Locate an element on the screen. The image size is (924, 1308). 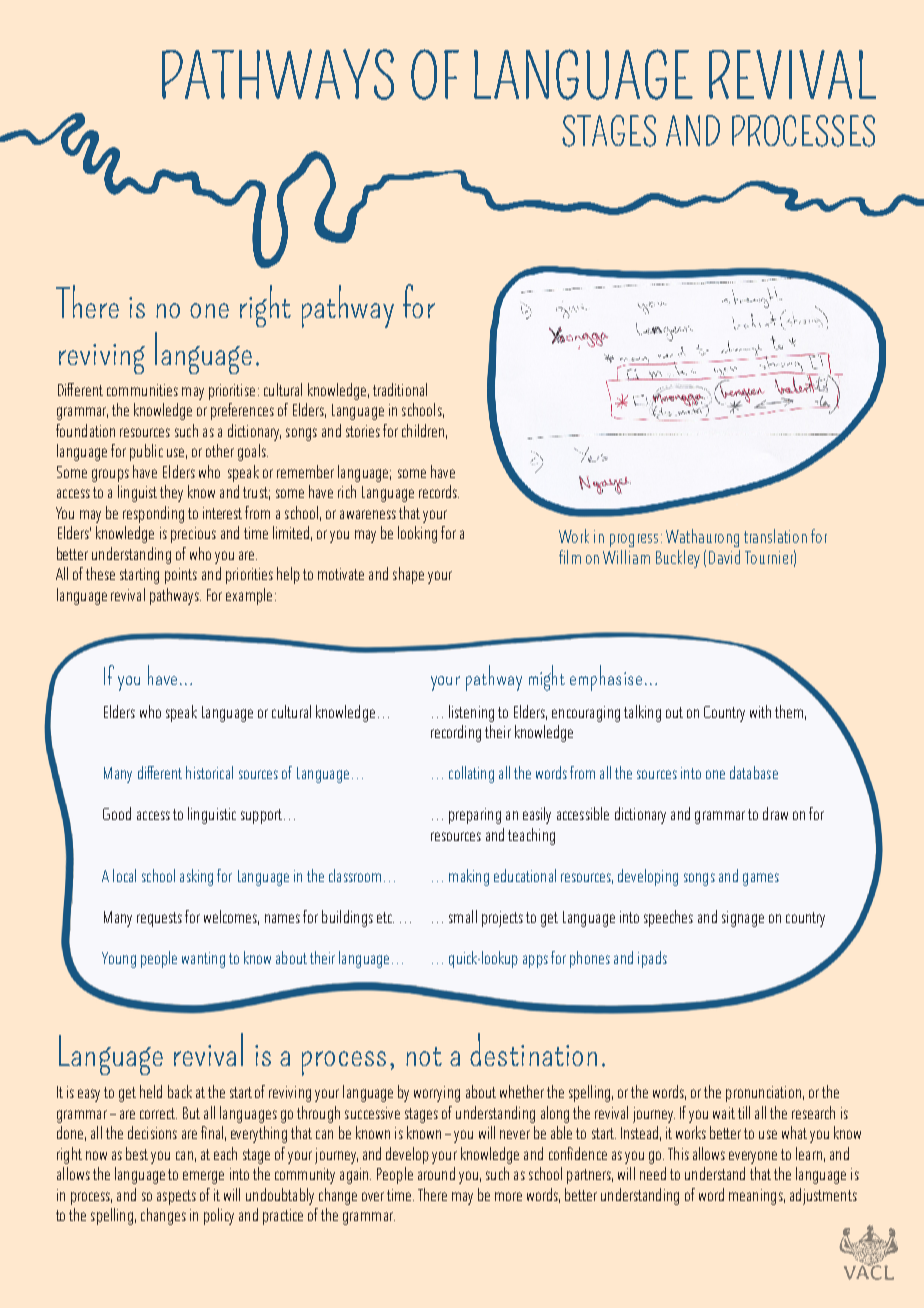
communities is located at coordinates (142, 390).
